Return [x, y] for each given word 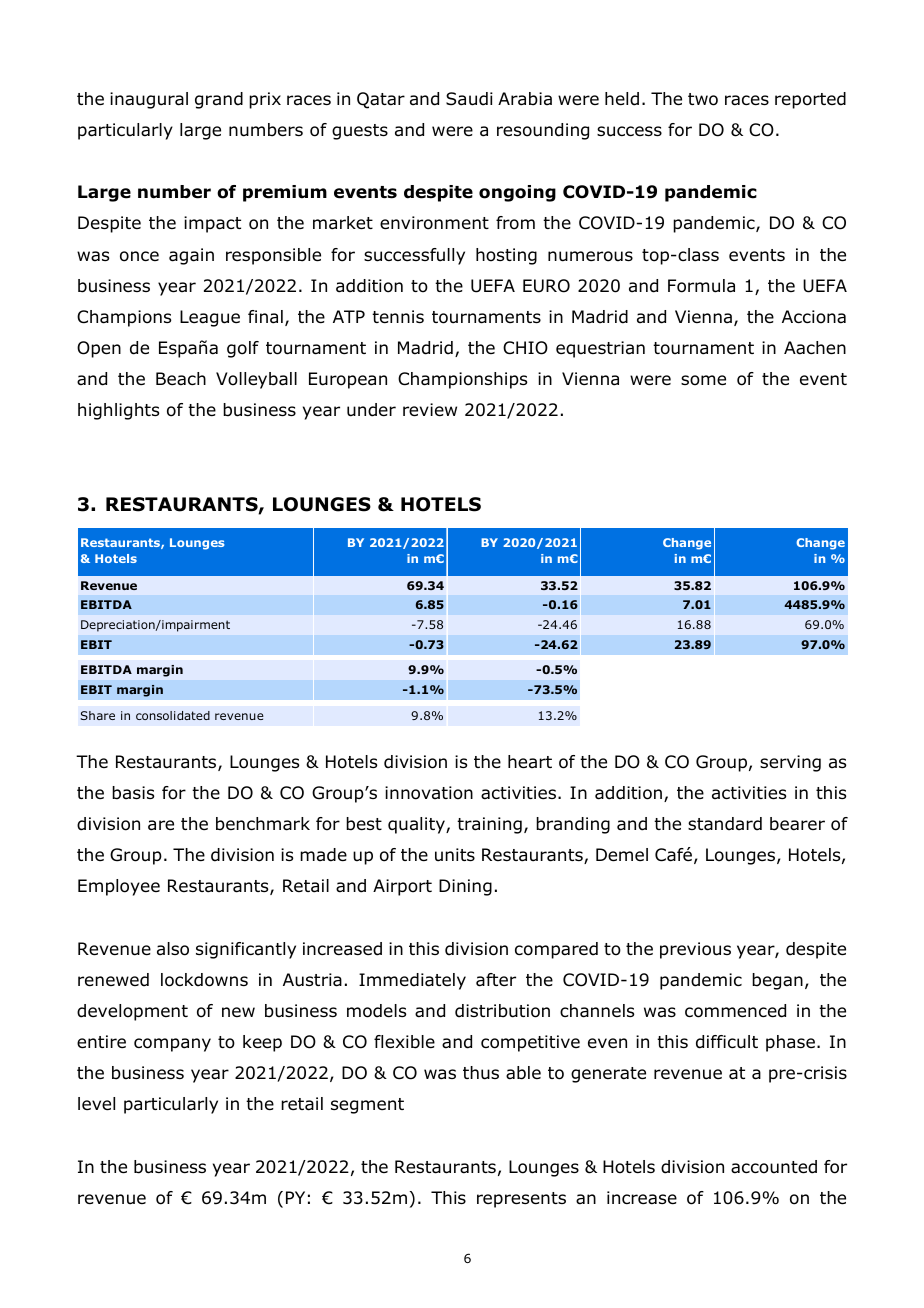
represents [521, 1200]
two [703, 99]
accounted [774, 1167]
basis [133, 793]
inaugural [149, 100]
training [489, 825]
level [96, 1104]
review [430, 410]
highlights [118, 411]
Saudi [469, 99]
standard [725, 824]
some [703, 380]
